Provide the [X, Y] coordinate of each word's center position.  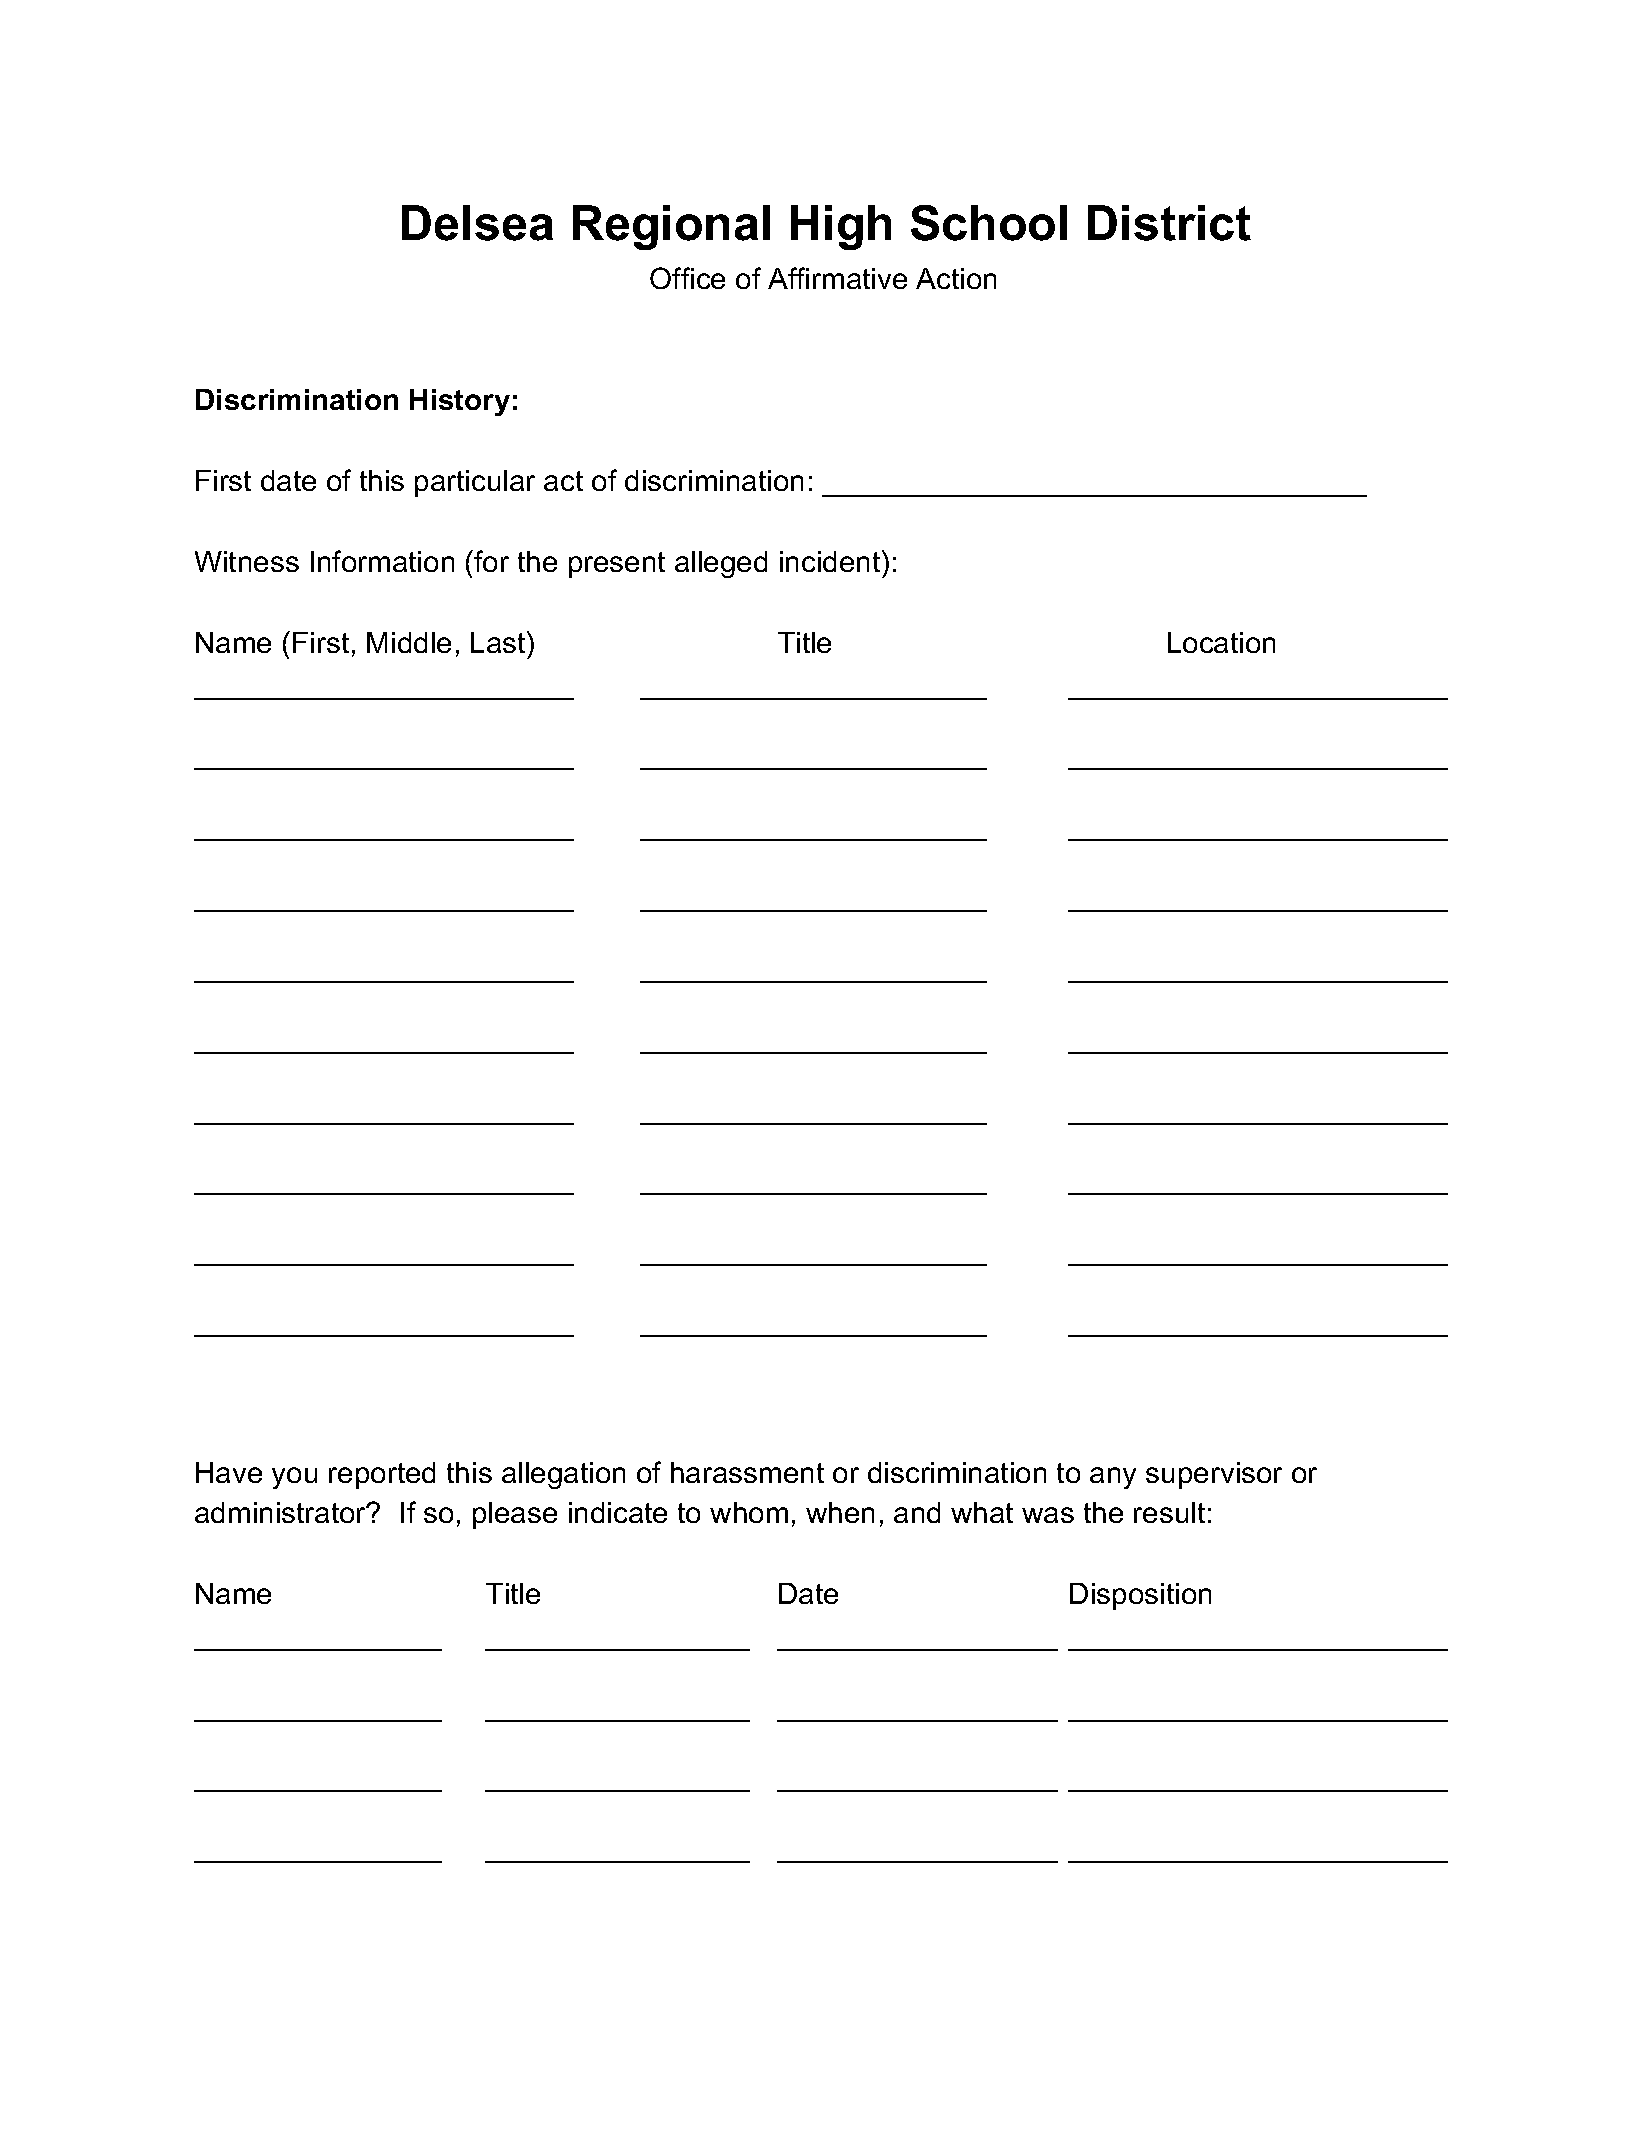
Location [1221, 642]
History [460, 402]
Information [382, 561]
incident [831, 561]
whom [749, 1512]
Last [499, 642]
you [294, 1478]
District [1169, 223]
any [1113, 1478]
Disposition [1140, 1596]
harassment [747, 1472]
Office [687, 278]
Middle [409, 642]
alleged [721, 564]
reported [382, 1475]
